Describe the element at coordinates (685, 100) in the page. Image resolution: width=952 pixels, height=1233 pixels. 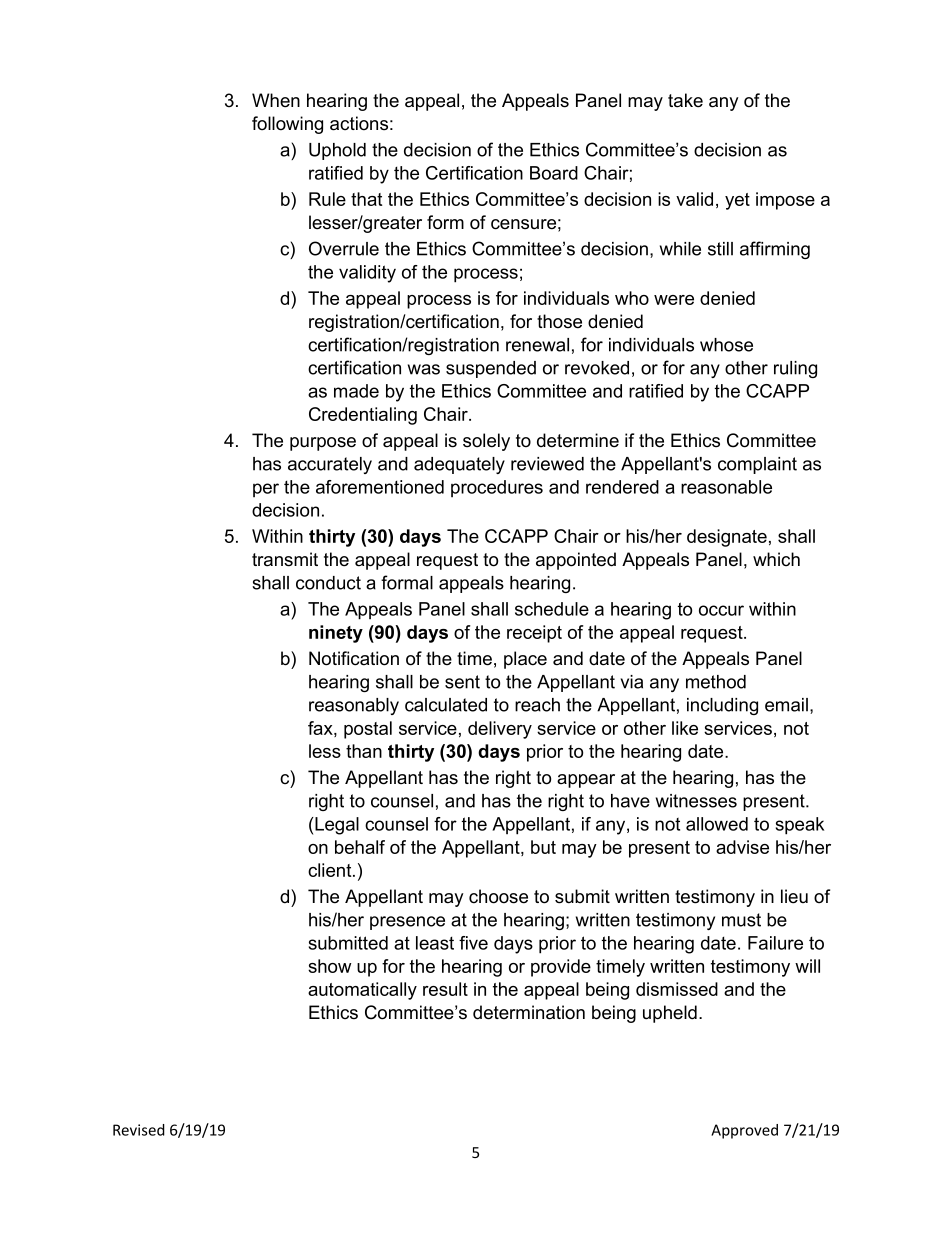
I see `take` at that location.
